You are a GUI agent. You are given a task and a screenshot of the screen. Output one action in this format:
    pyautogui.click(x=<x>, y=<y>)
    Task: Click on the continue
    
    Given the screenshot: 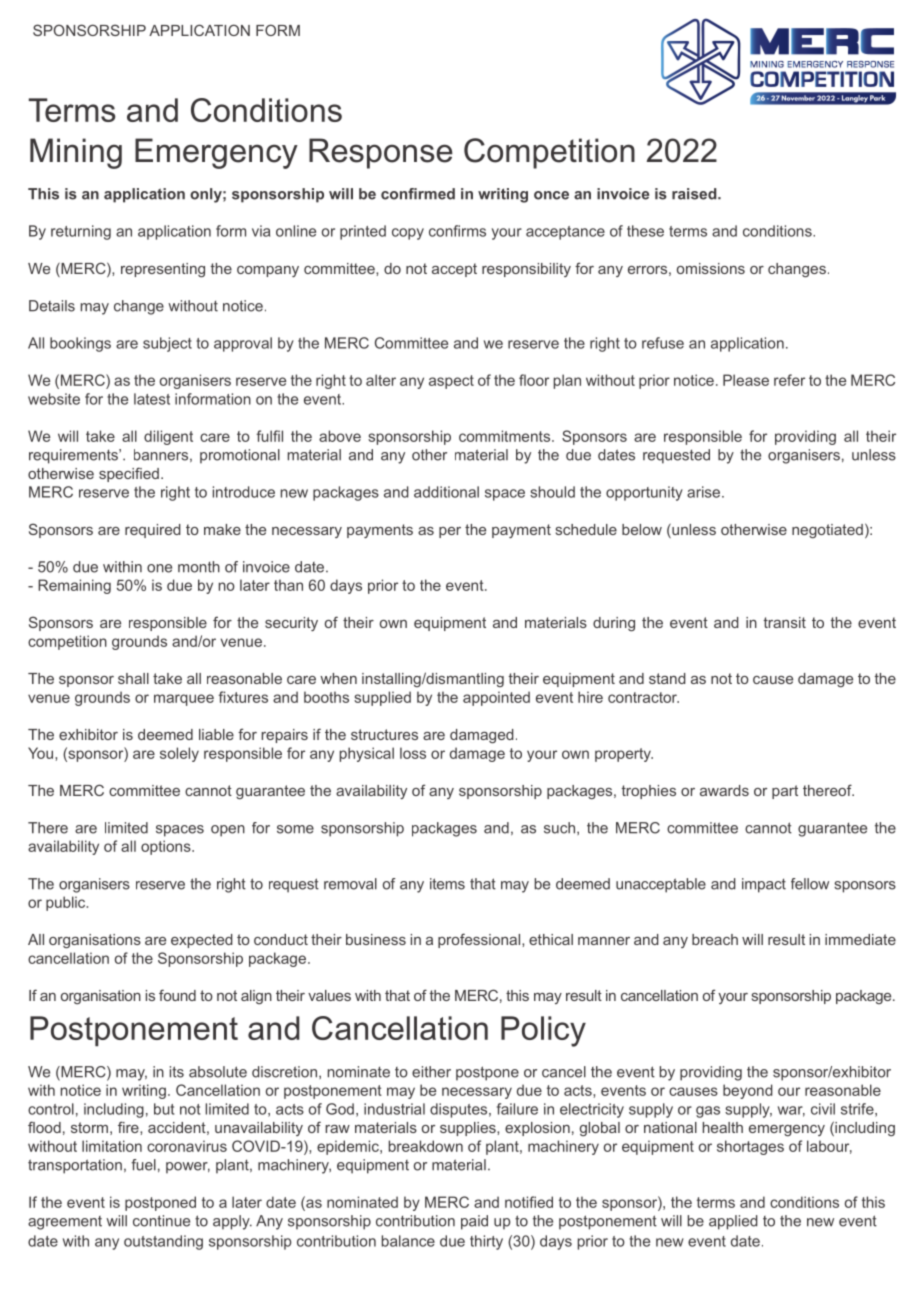 What is the action you would take?
    pyautogui.click(x=161, y=1221)
